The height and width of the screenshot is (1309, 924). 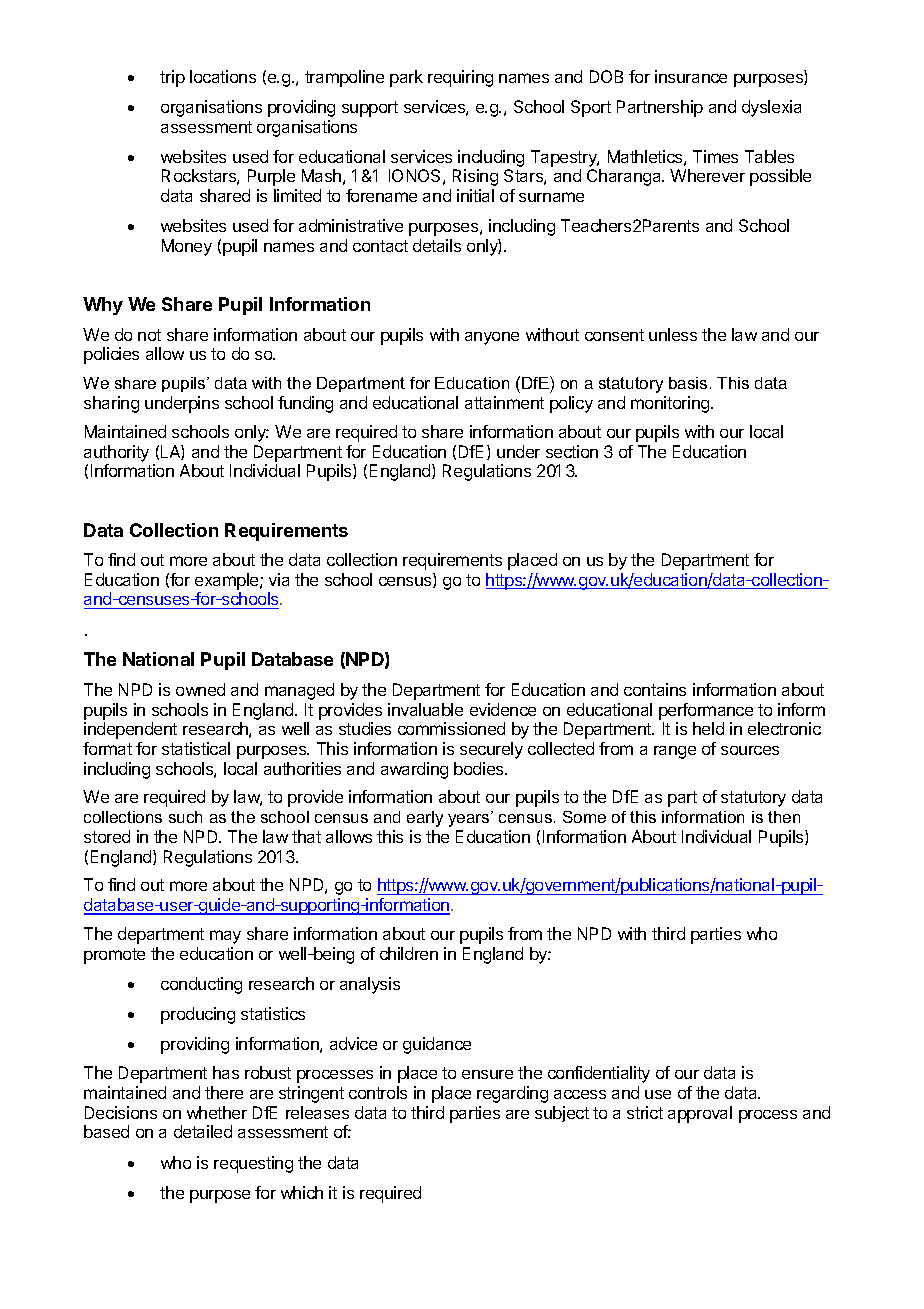 What do you see at coordinates (203, 1131) in the screenshot?
I see `detailed` at bounding box center [203, 1131].
